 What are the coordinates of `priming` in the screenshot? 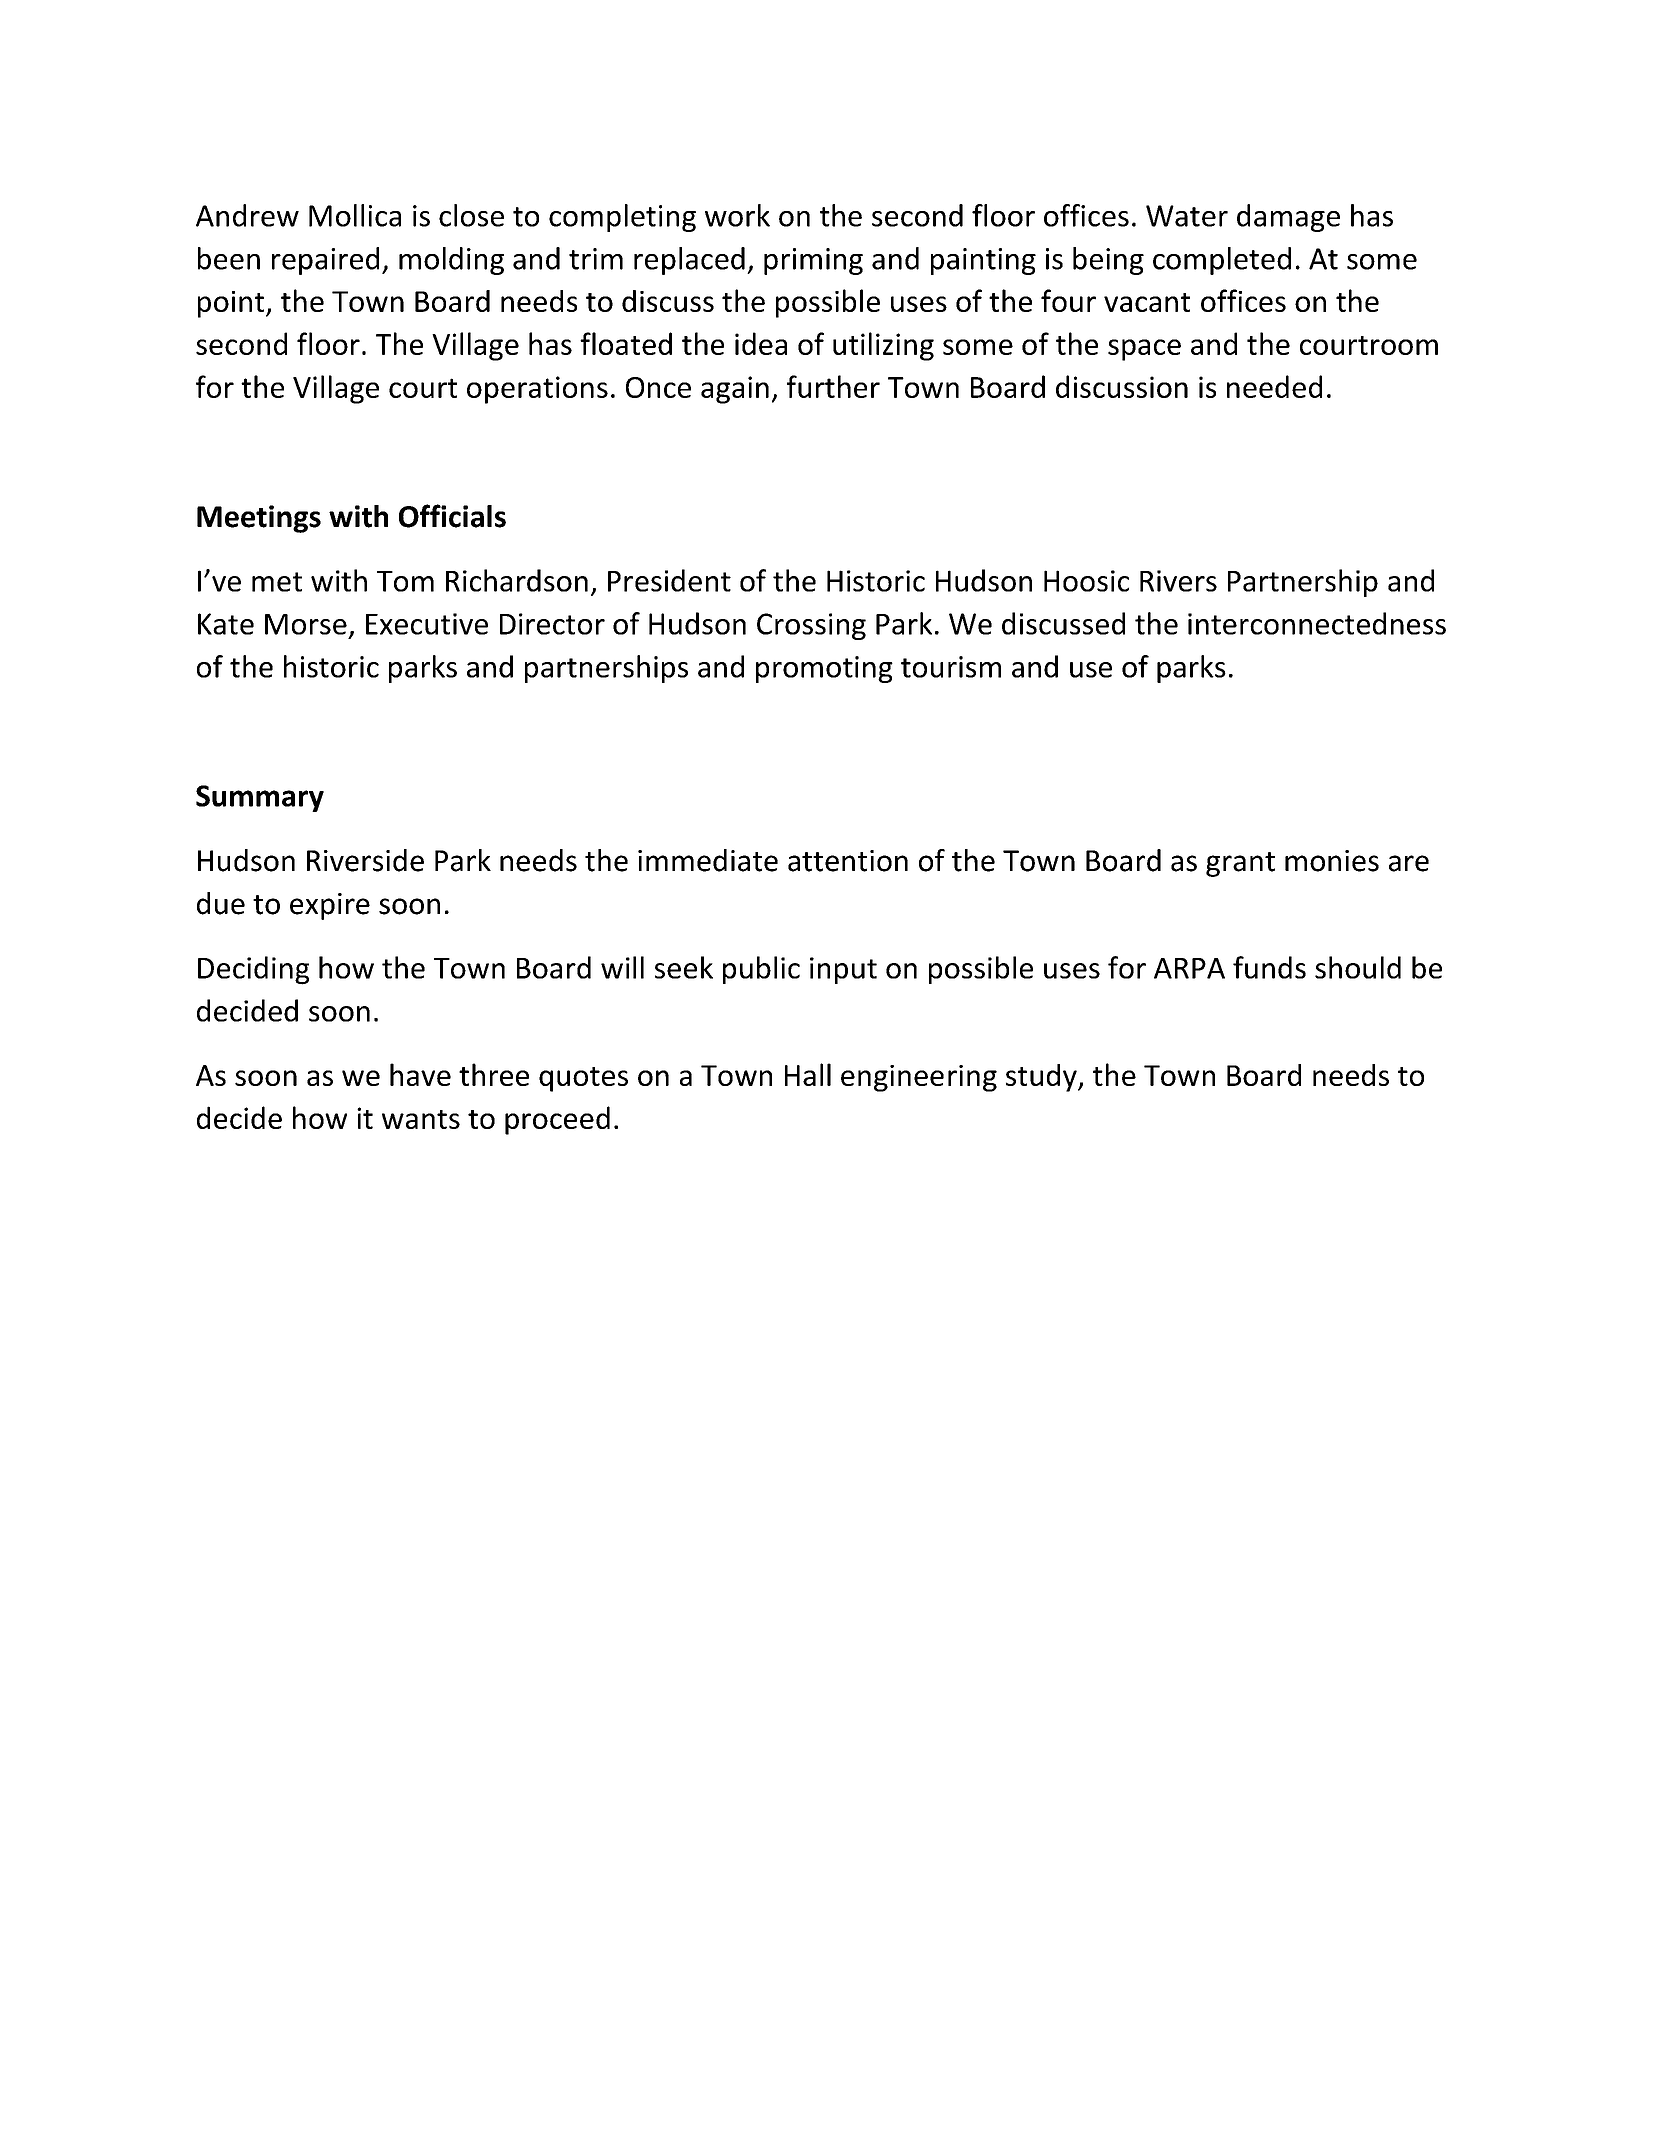 It's located at (813, 261).
